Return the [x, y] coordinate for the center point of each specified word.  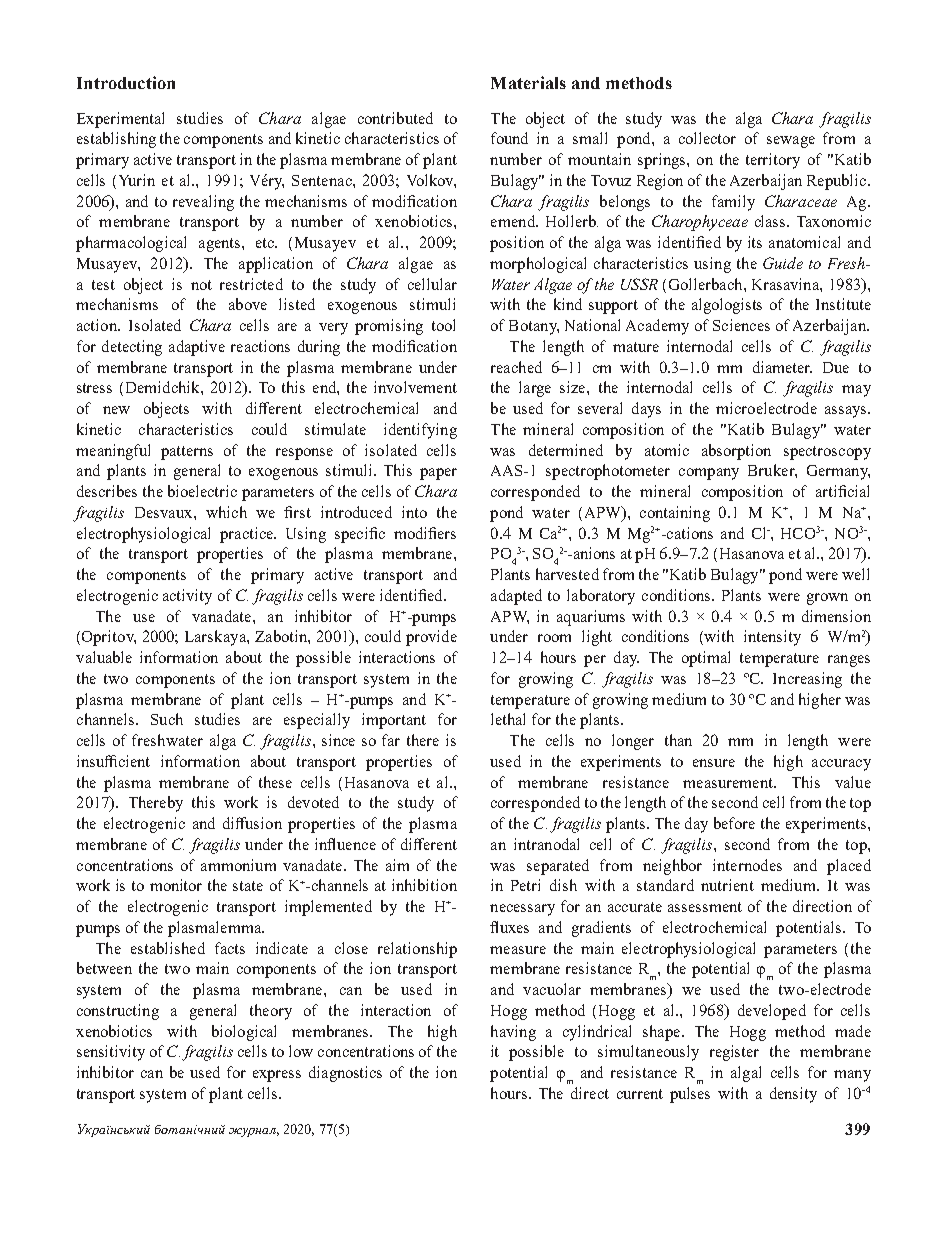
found [509, 138]
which [226, 512]
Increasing [807, 680]
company [709, 474]
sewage [791, 142]
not [201, 285]
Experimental [120, 120]
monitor [176, 885]
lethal [508, 719]
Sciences [741, 325]
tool [443, 325]
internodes [747, 865]
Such [167, 719]
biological [244, 1033]
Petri [525, 885]
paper [438, 474]
